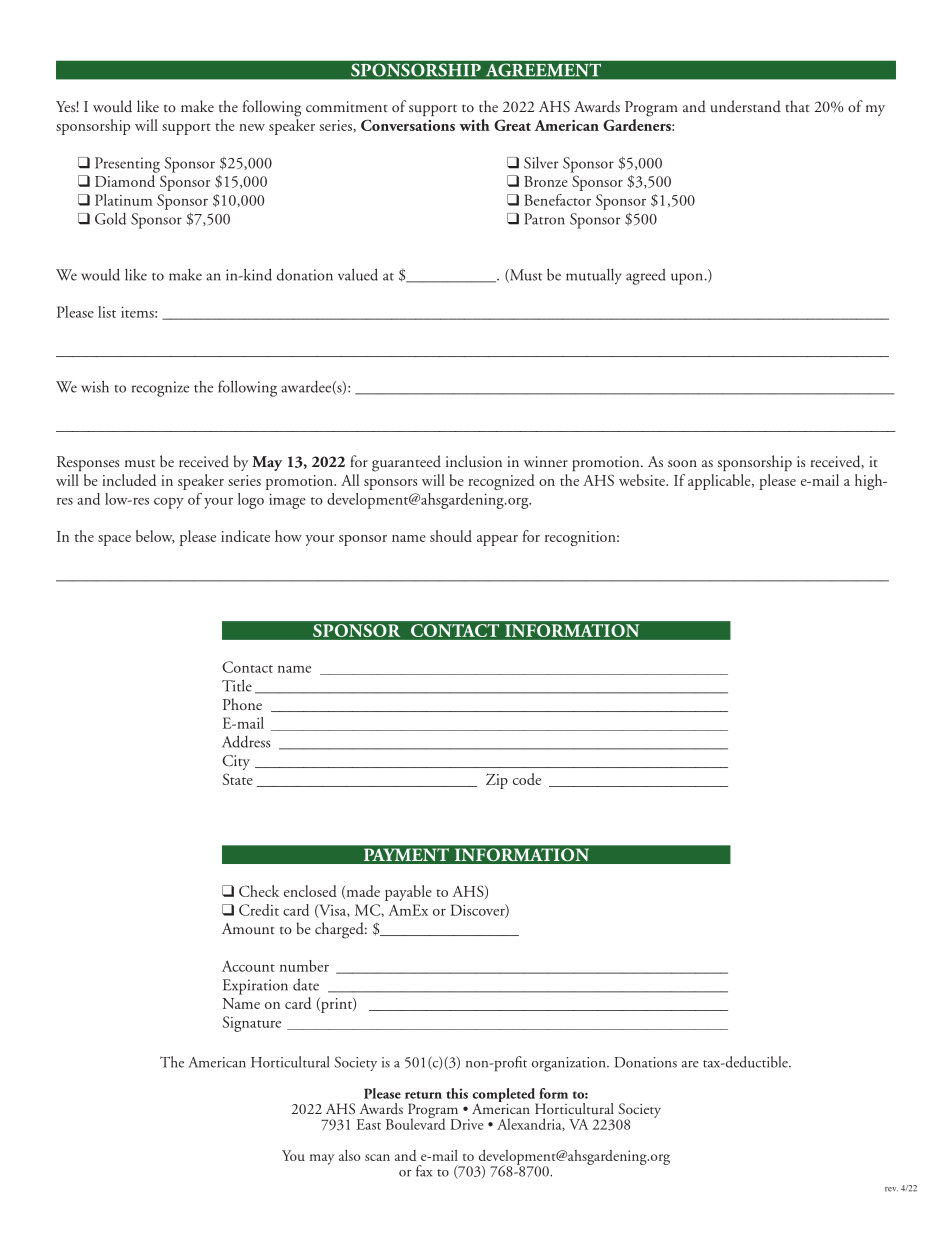 The width and height of the page is (952, 1233). Describe the element at coordinates (891, 1189) in the page. I see `rev` at that location.
